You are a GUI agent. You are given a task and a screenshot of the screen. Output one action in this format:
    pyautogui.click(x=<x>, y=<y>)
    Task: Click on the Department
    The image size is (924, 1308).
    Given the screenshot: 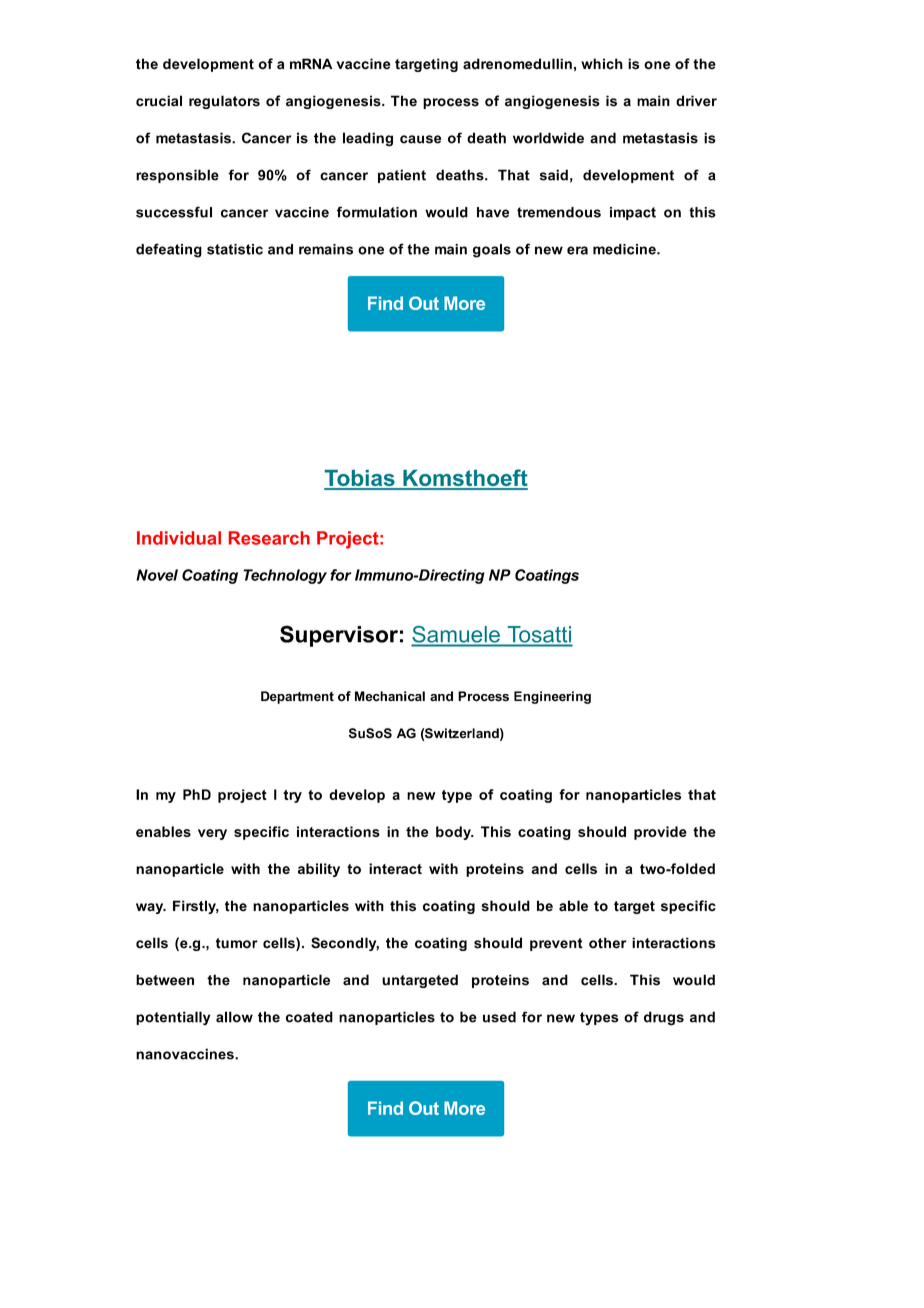 What is the action you would take?
    pyautogui.click(x=297, y=697)
